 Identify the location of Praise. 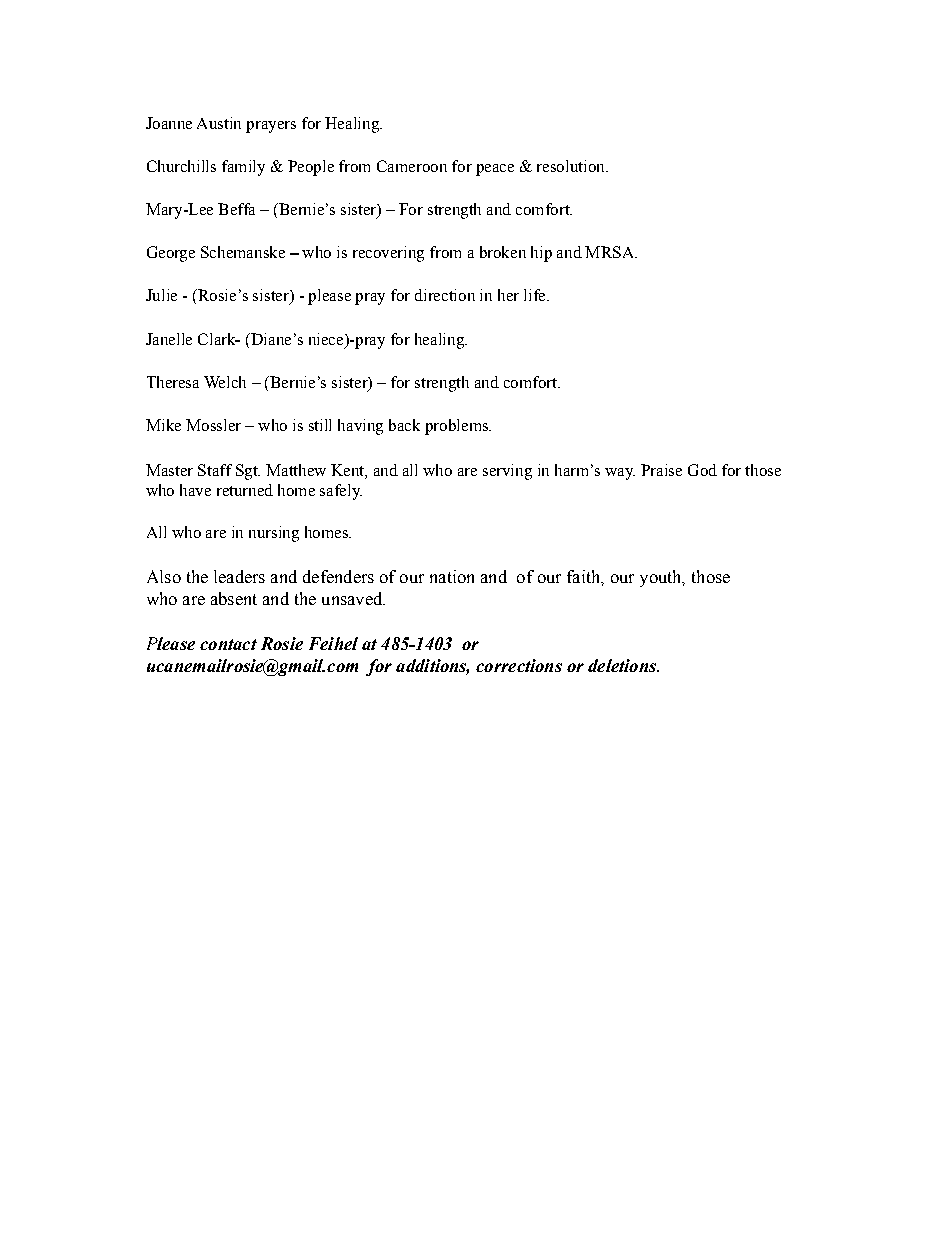
(661, 470).
